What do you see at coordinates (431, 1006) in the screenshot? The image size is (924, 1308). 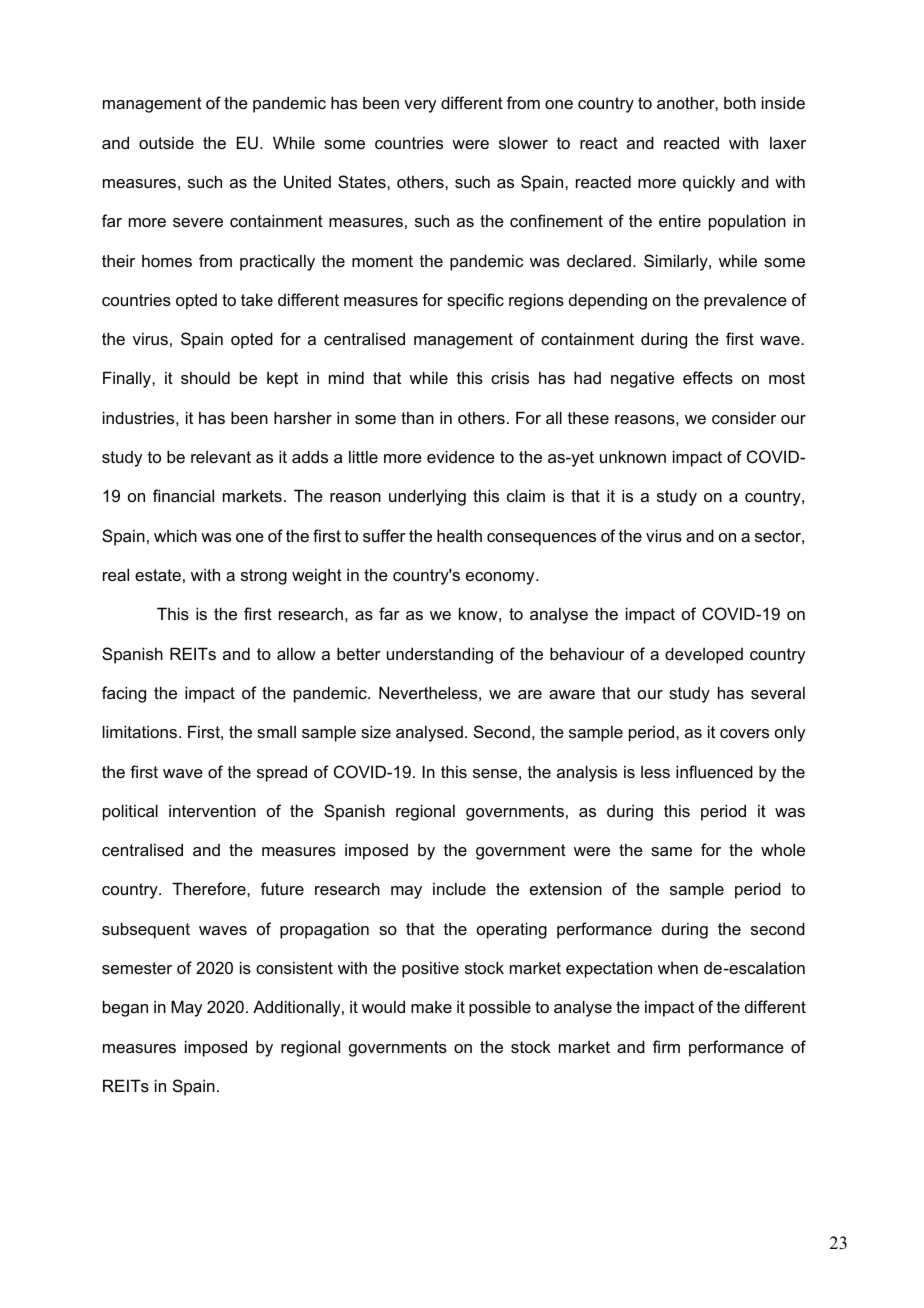 I see `make` at bounding box center [431, 1006].
